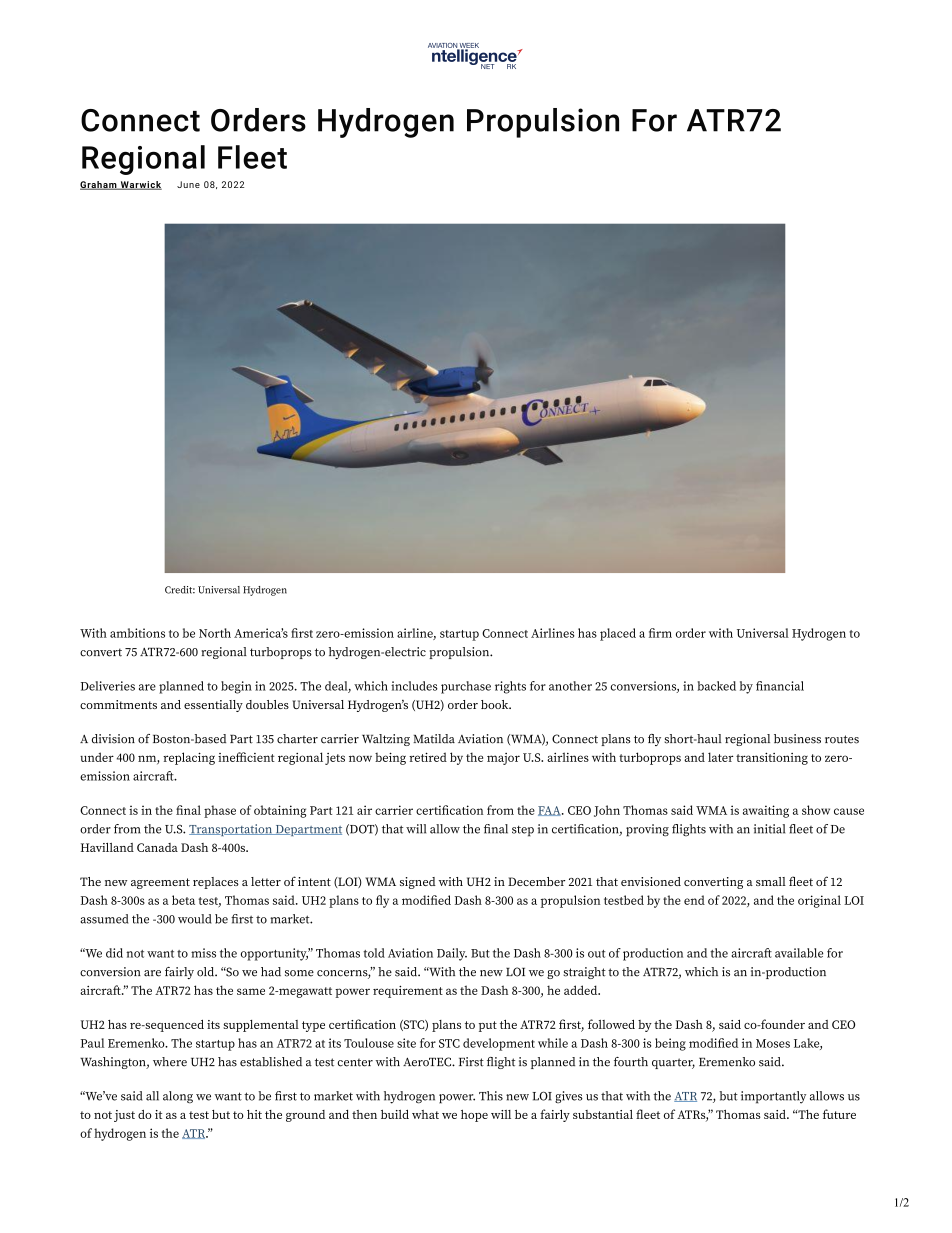  What do you see at coordinates (252, 157) in the screenshot?
I see `Fleet` at bounding box center [252, 157].
